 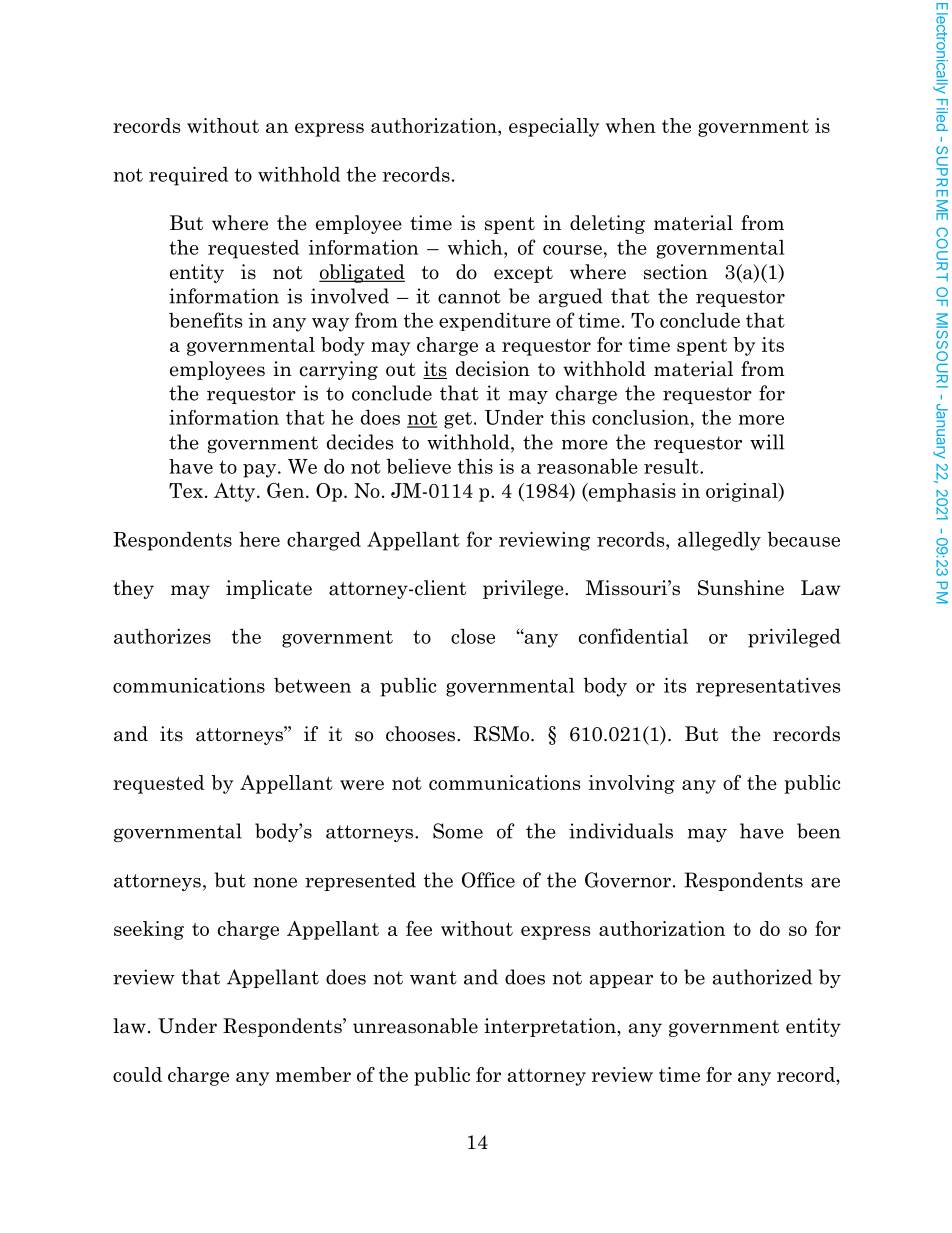 What do you see at coordinates (767, 442) in the page?
I see `will` at bounding box center [767, 442].
